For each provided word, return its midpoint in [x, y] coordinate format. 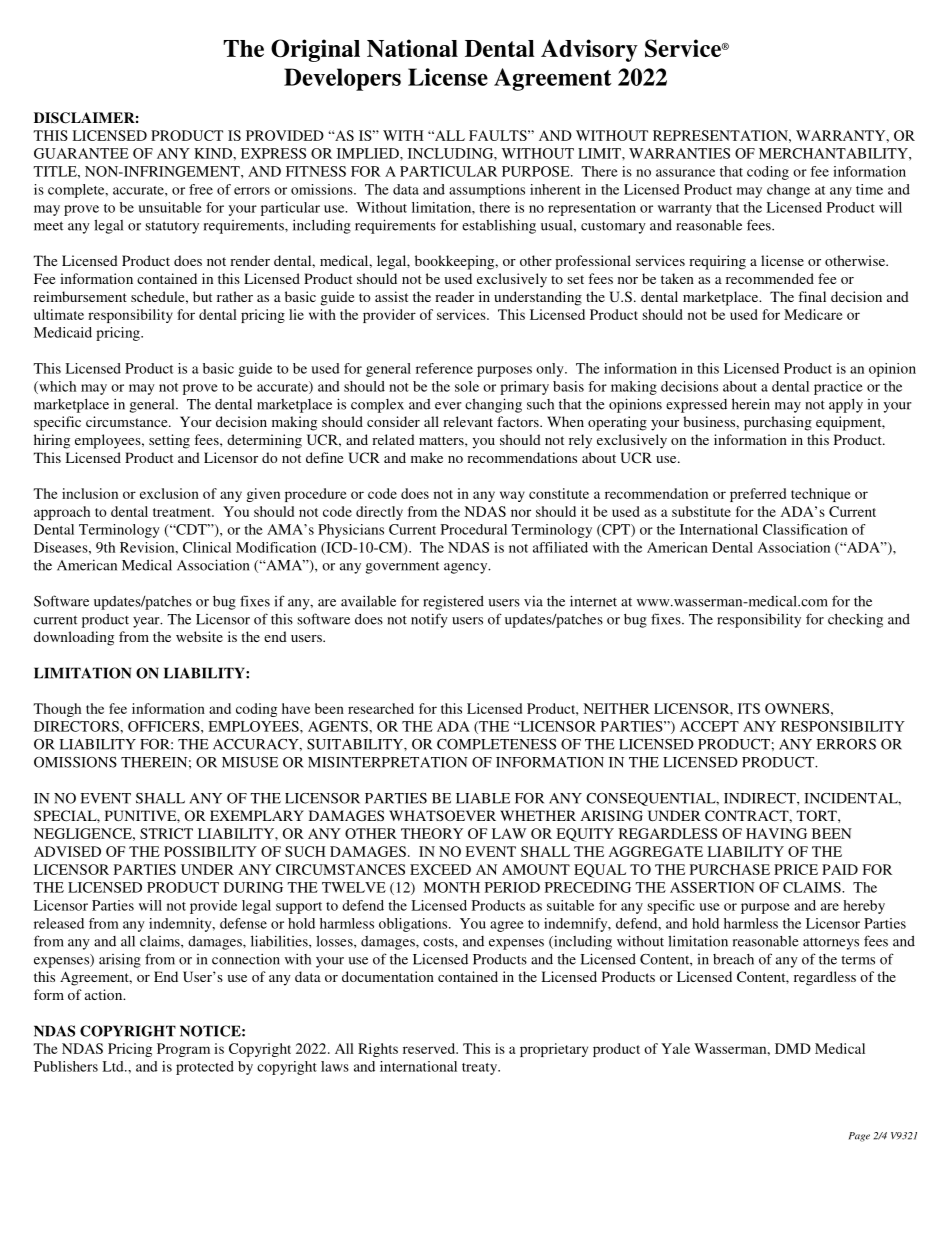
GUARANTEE [81, 153]
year [147, 622]
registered [453, 602]
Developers [342, 79]
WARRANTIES [679, 153]
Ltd [114, 1066]
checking [855, 620]
